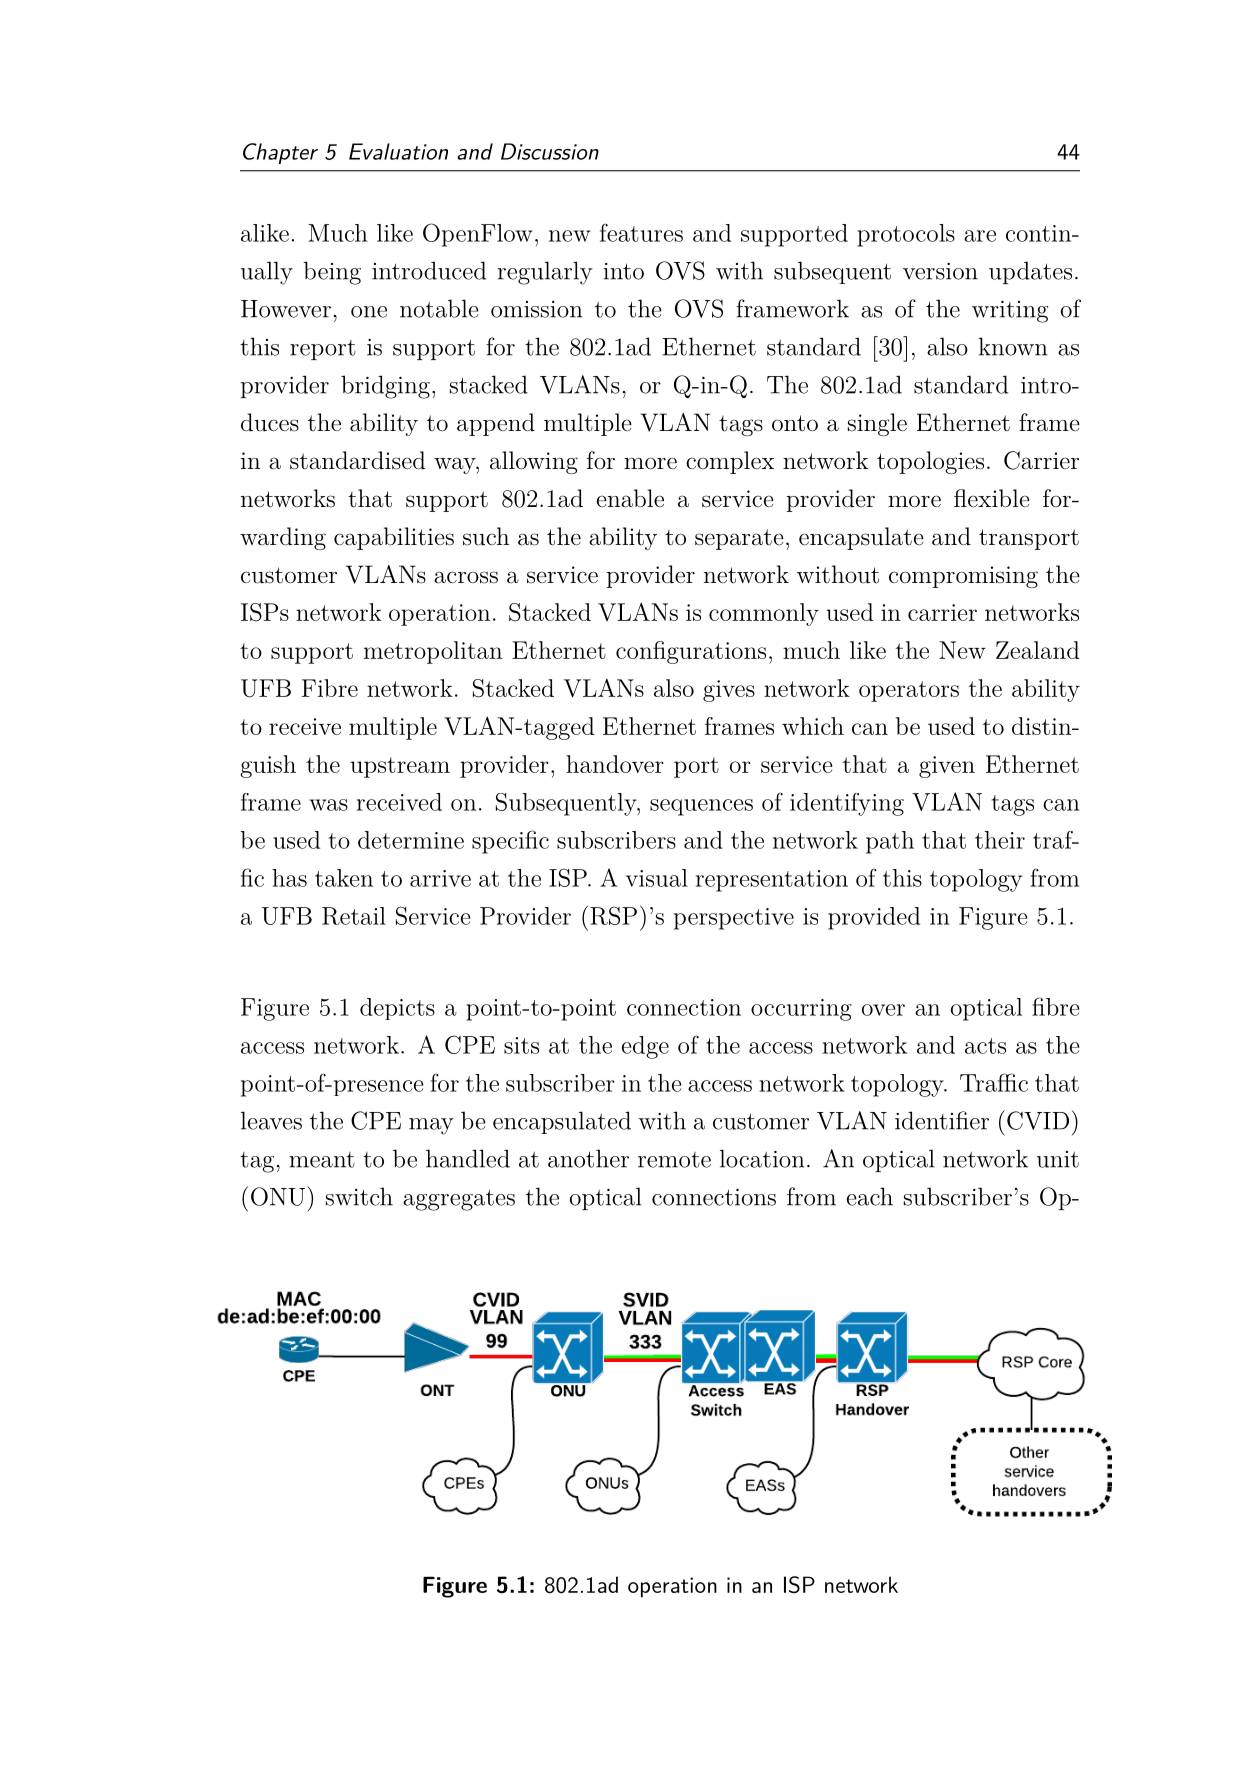 The height and width of the document is (1782, 1260). What do you see at coordinates (385, 387) in the document?
I see `bridging` at bounding box center [385, 387].
